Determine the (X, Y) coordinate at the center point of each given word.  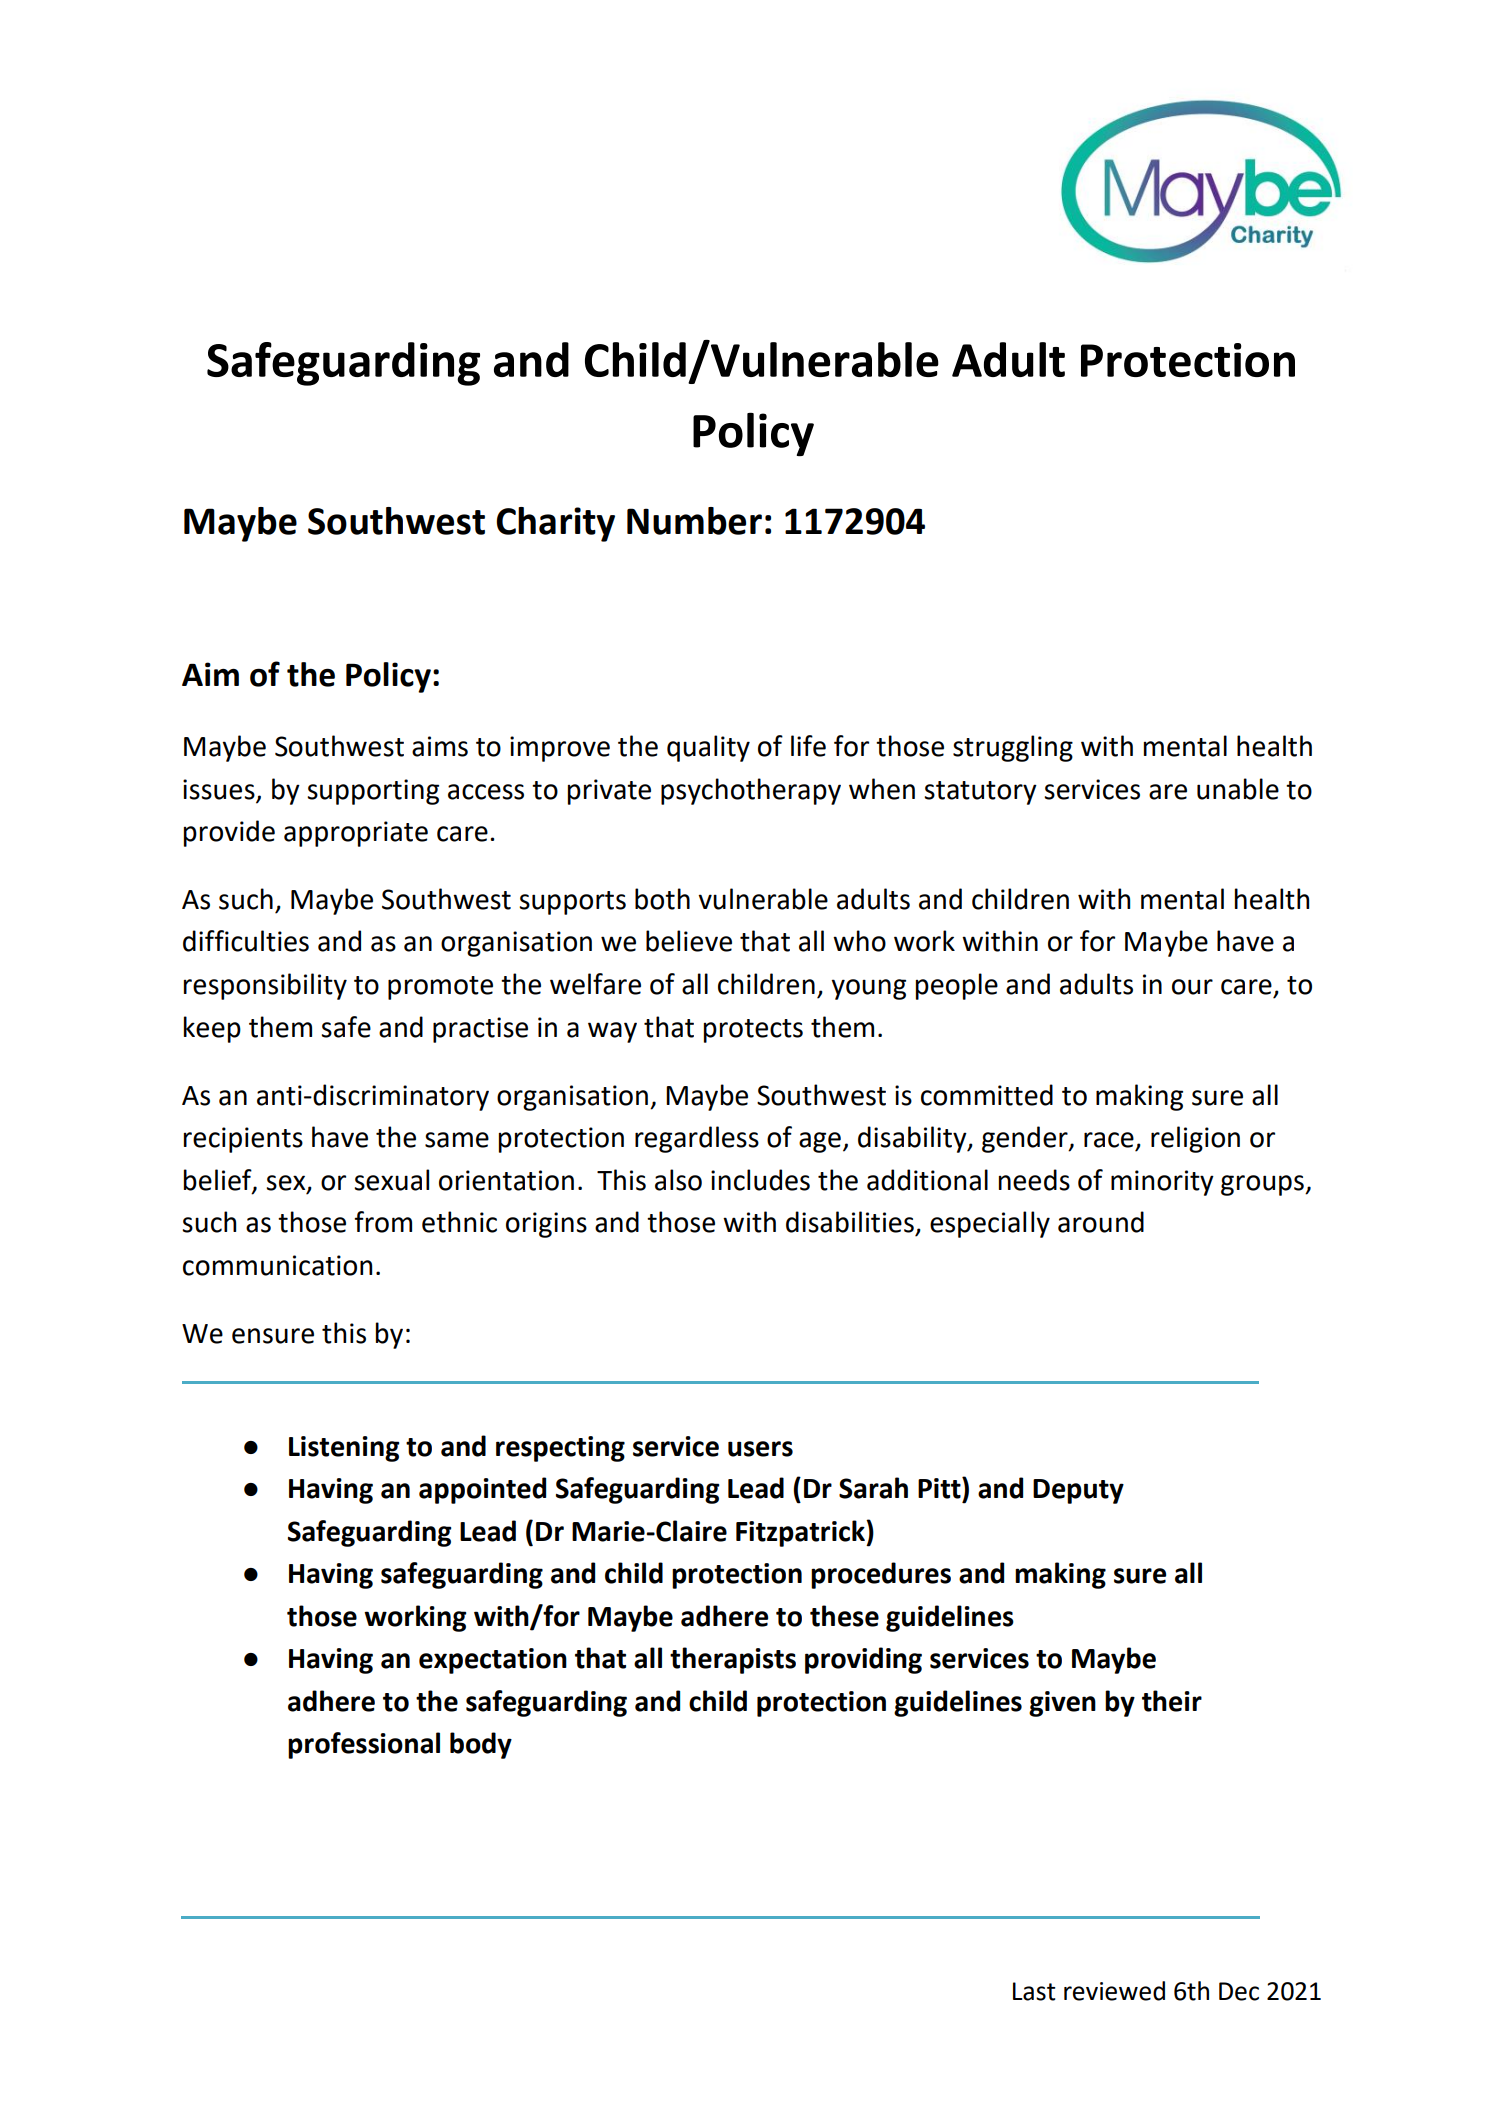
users (760, 1449)
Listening (344, 1449)
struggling (1013, 748)
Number (694, 521)
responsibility (265, 986)
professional (364, 1745)
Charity (555, 524)
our (1192, 987)
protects (753, 1031)
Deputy (1078, 1491)
